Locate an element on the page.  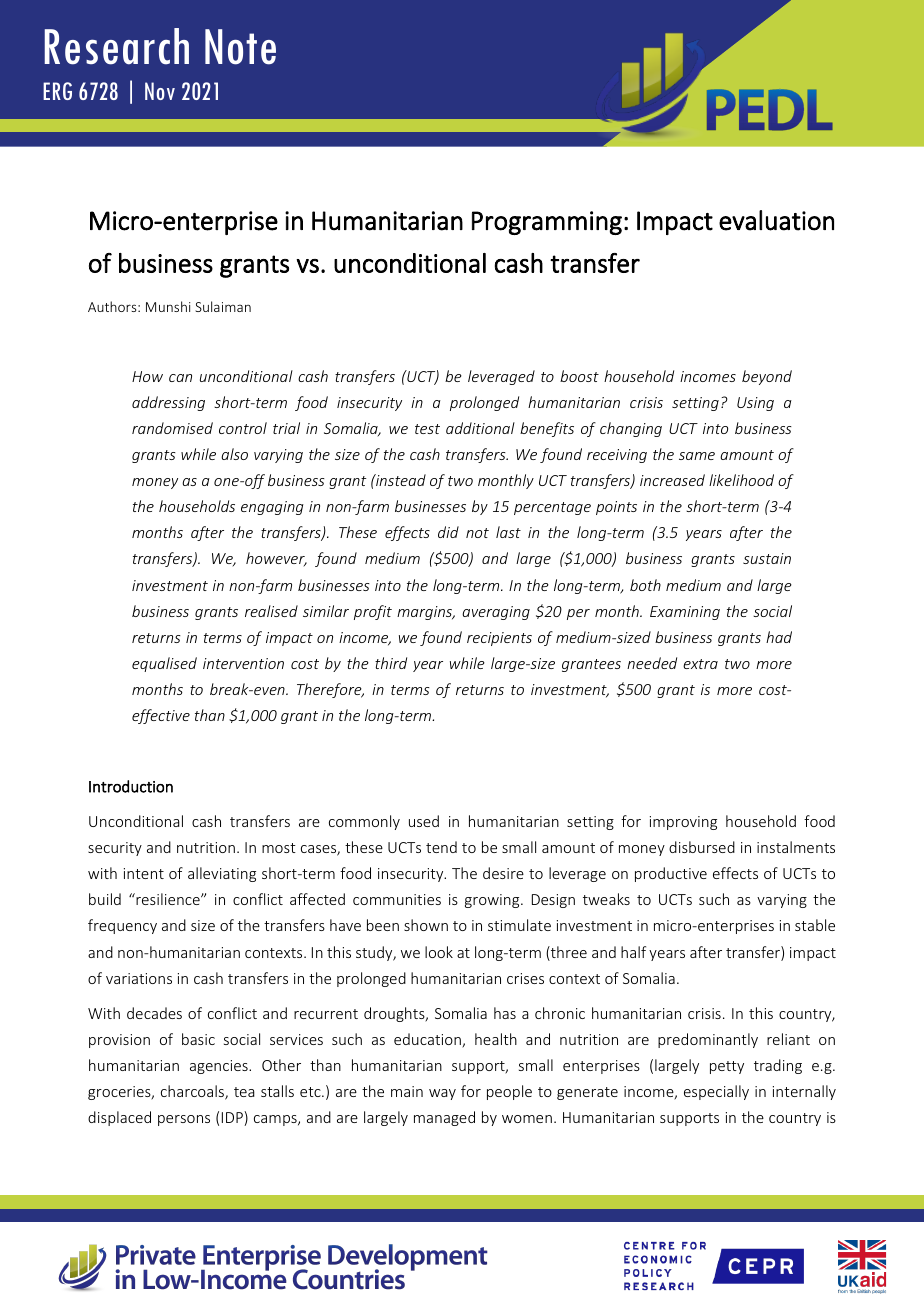
averaging is located at coordinates (496, 613).
